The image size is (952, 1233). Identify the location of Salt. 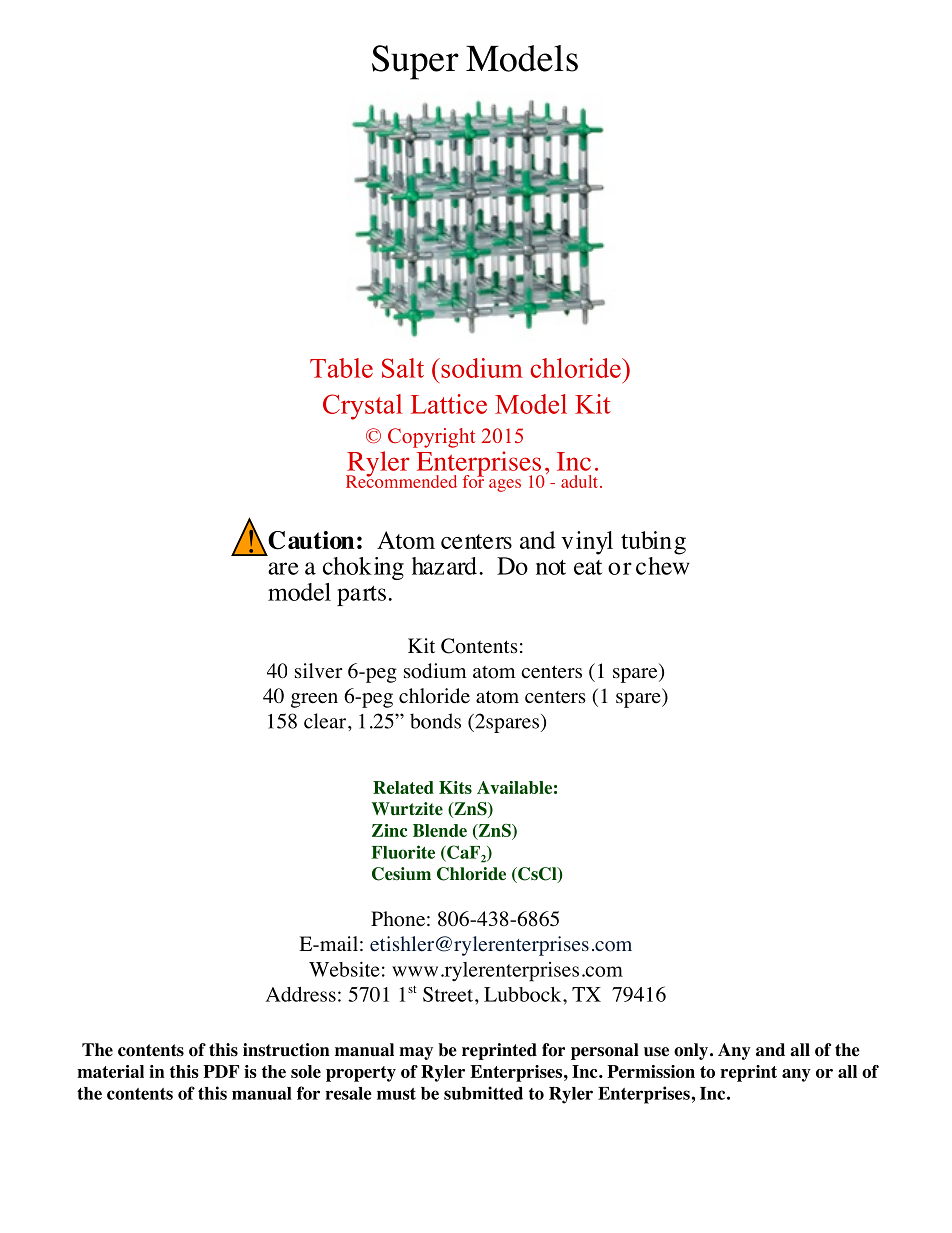
(403, 368).
